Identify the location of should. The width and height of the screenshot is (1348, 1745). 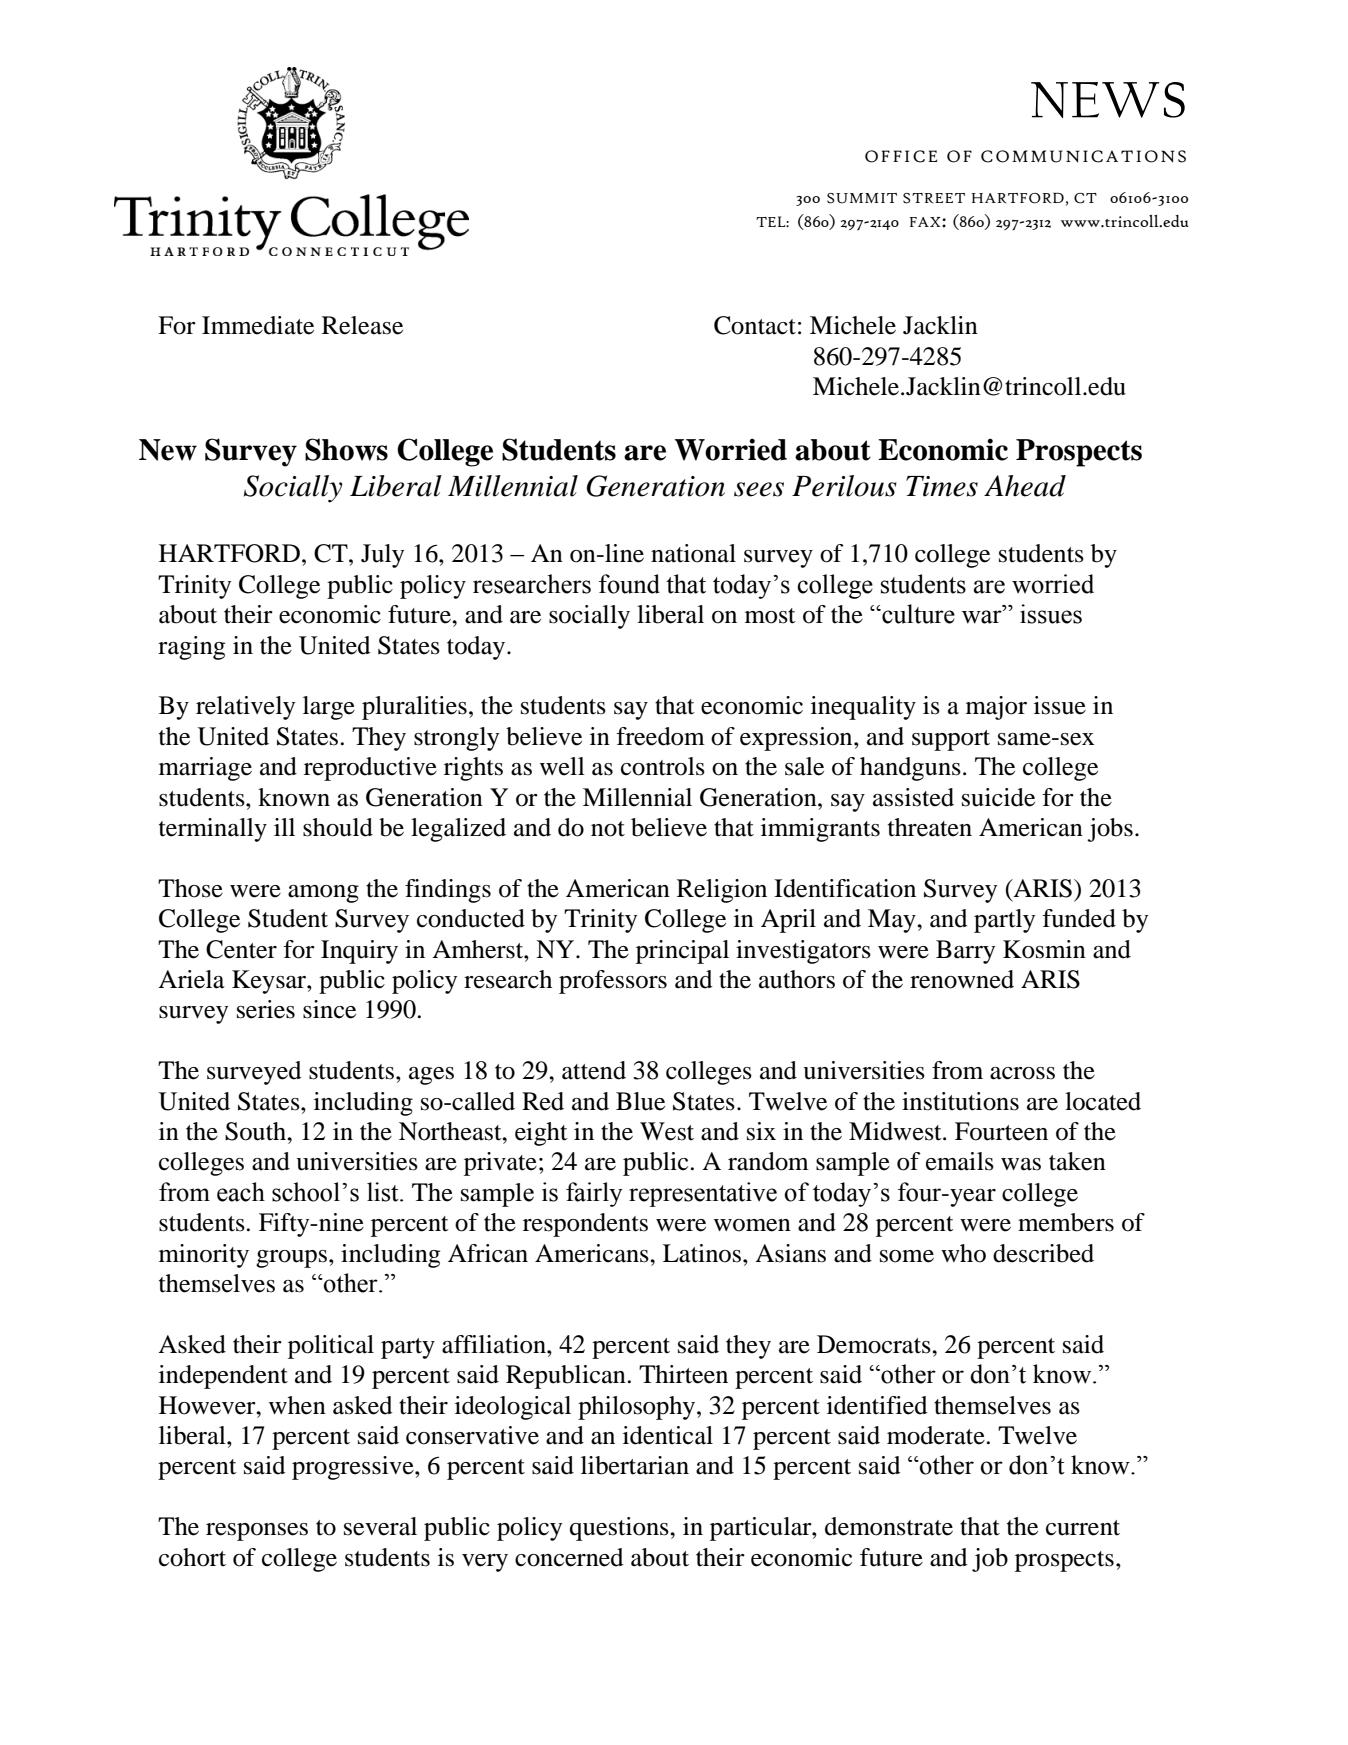
(338, 827).
